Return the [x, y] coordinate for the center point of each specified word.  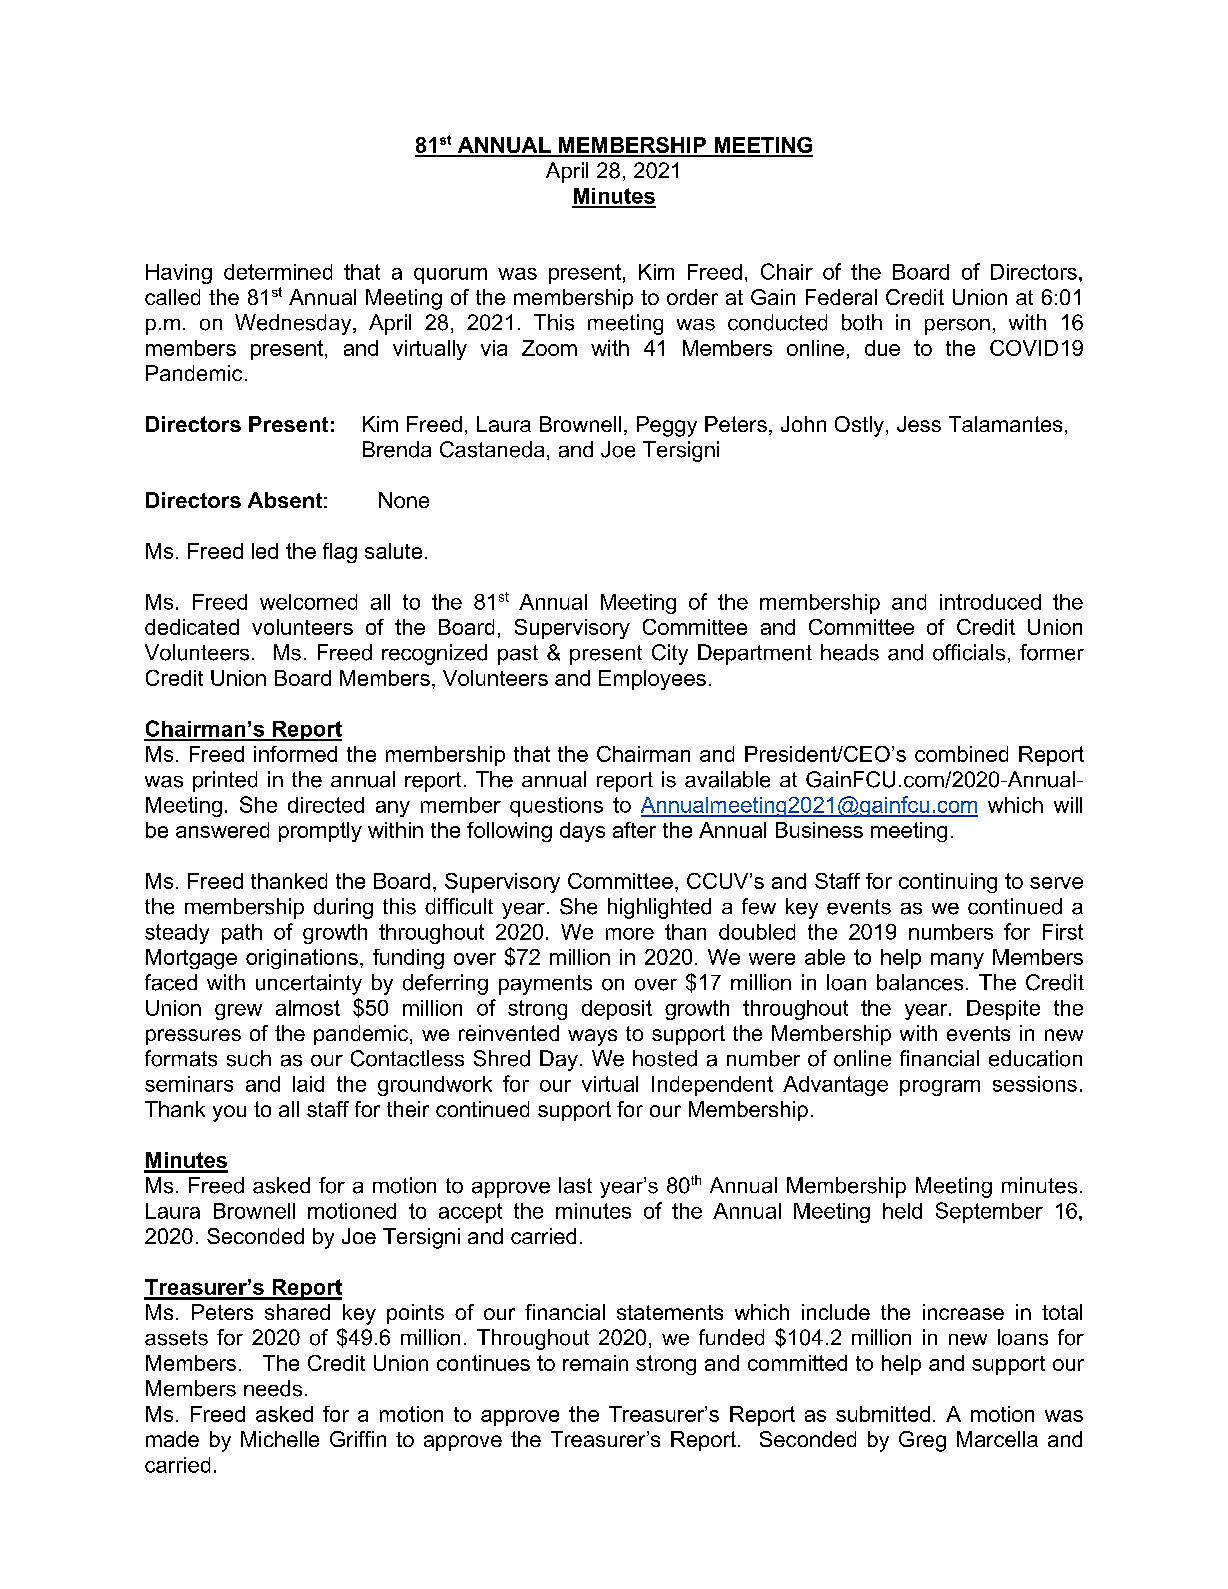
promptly [320, 832]
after [634, 830]
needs [273, 1388]
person [957, 327]
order [692, 297]
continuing [948, 883]
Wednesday [294, 324]
